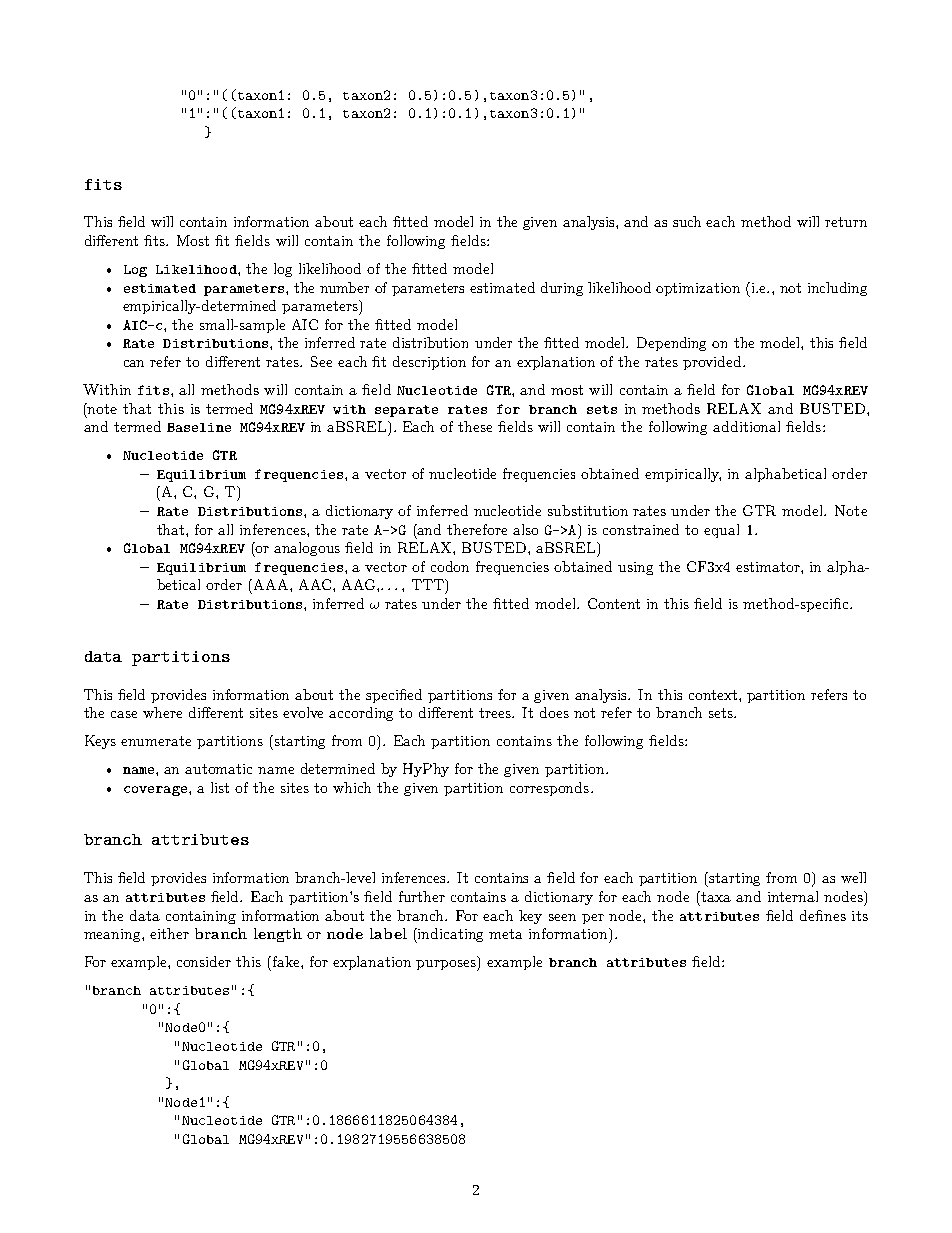 The height and width of the image is (1233, 952). I want to click on such, so click(687, 221).
